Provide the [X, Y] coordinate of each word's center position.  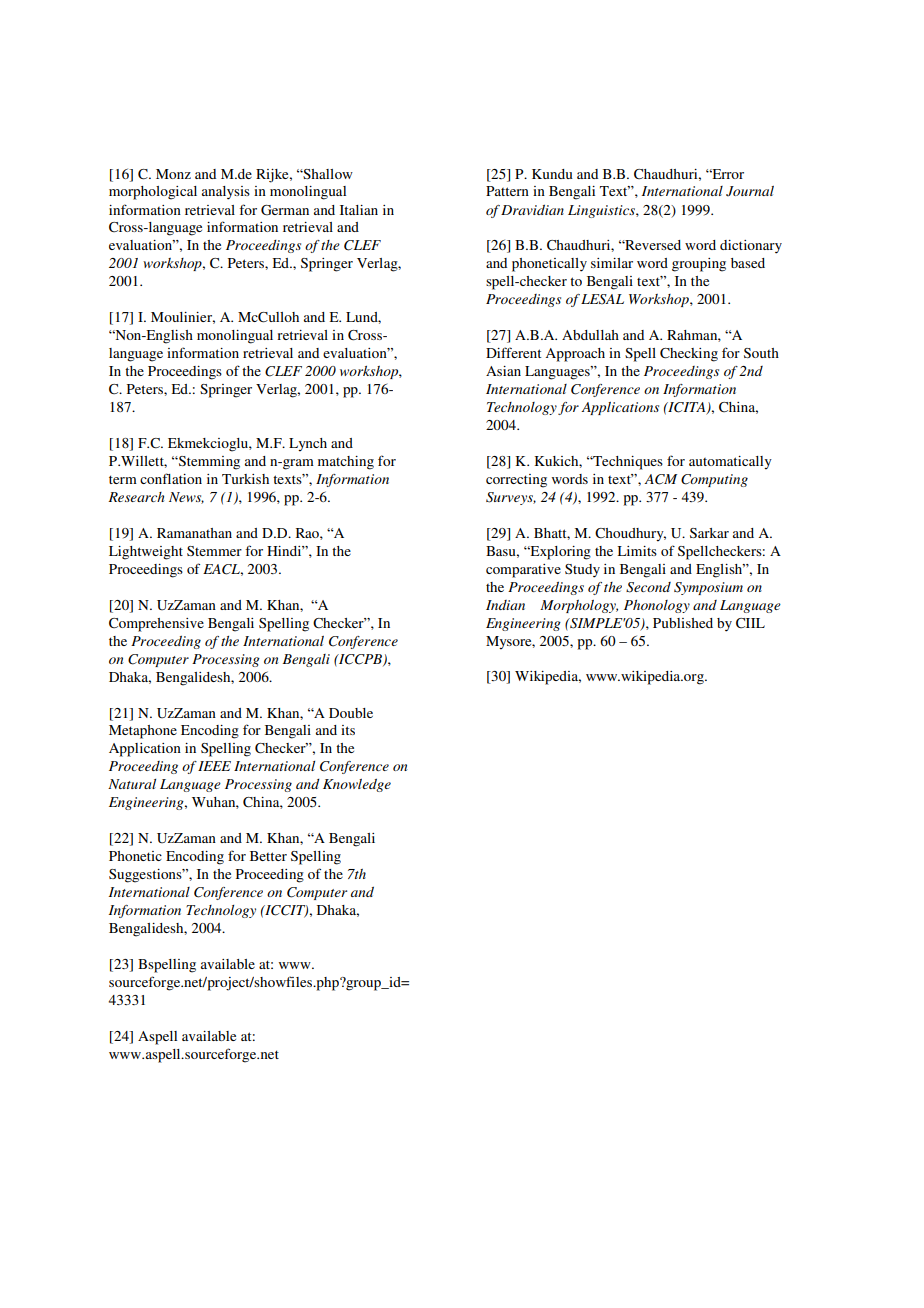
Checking [689, 355]
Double [351, 713]
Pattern [507, 191]
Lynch [308, 445]
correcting [516, 481]
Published [683, 623]
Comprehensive [156, 625]
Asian [503, 371]
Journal [750, 191]
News [186, 498]
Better [268, 856]
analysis [226, 193]
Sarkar [709, 533]
